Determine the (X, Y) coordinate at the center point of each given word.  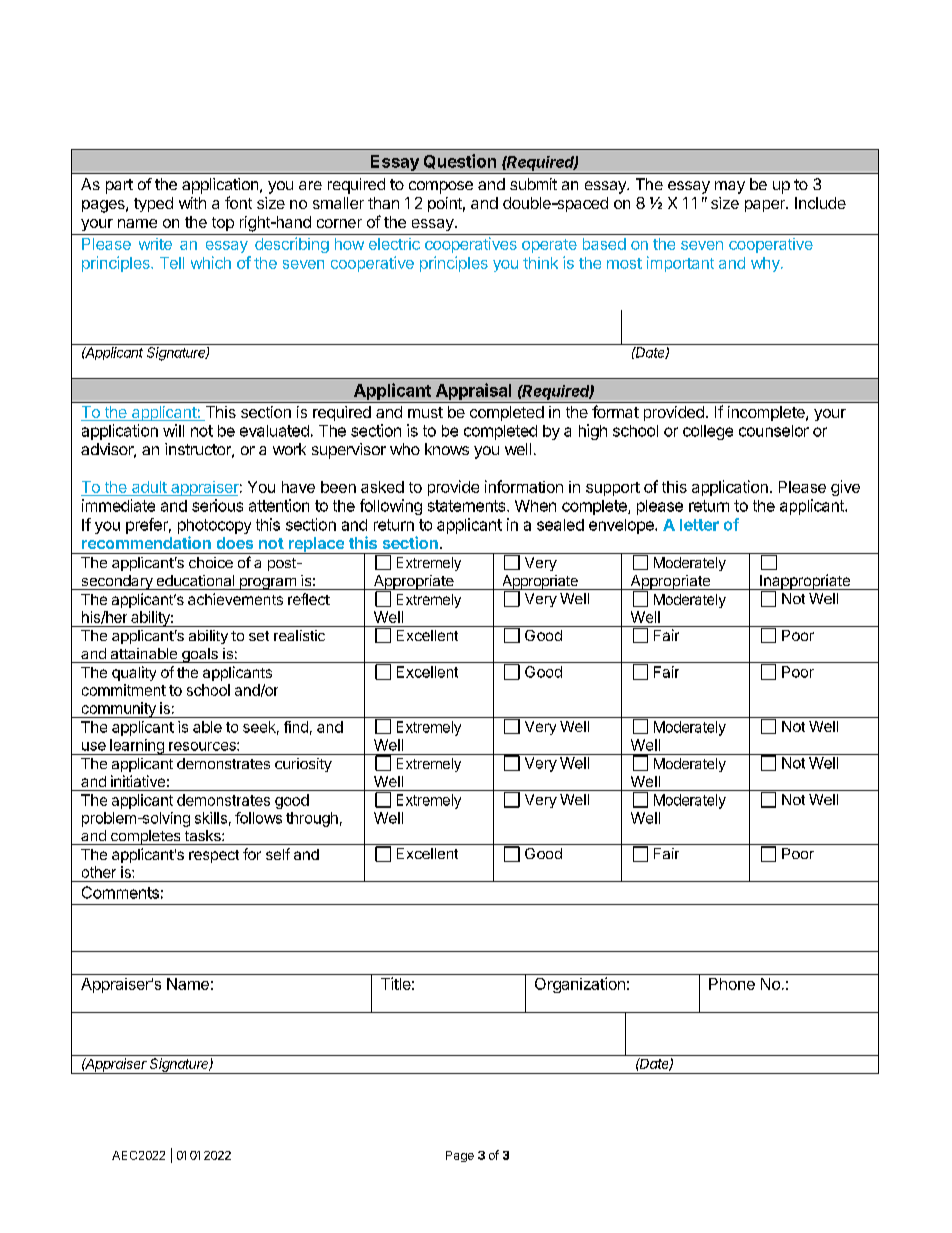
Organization (580, 985)
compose (441, 187)
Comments (120, 892)
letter (699, 525)
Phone (732, 984)
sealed (560, 525)
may (730, 187)
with (192, 203)
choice (211, 562)
